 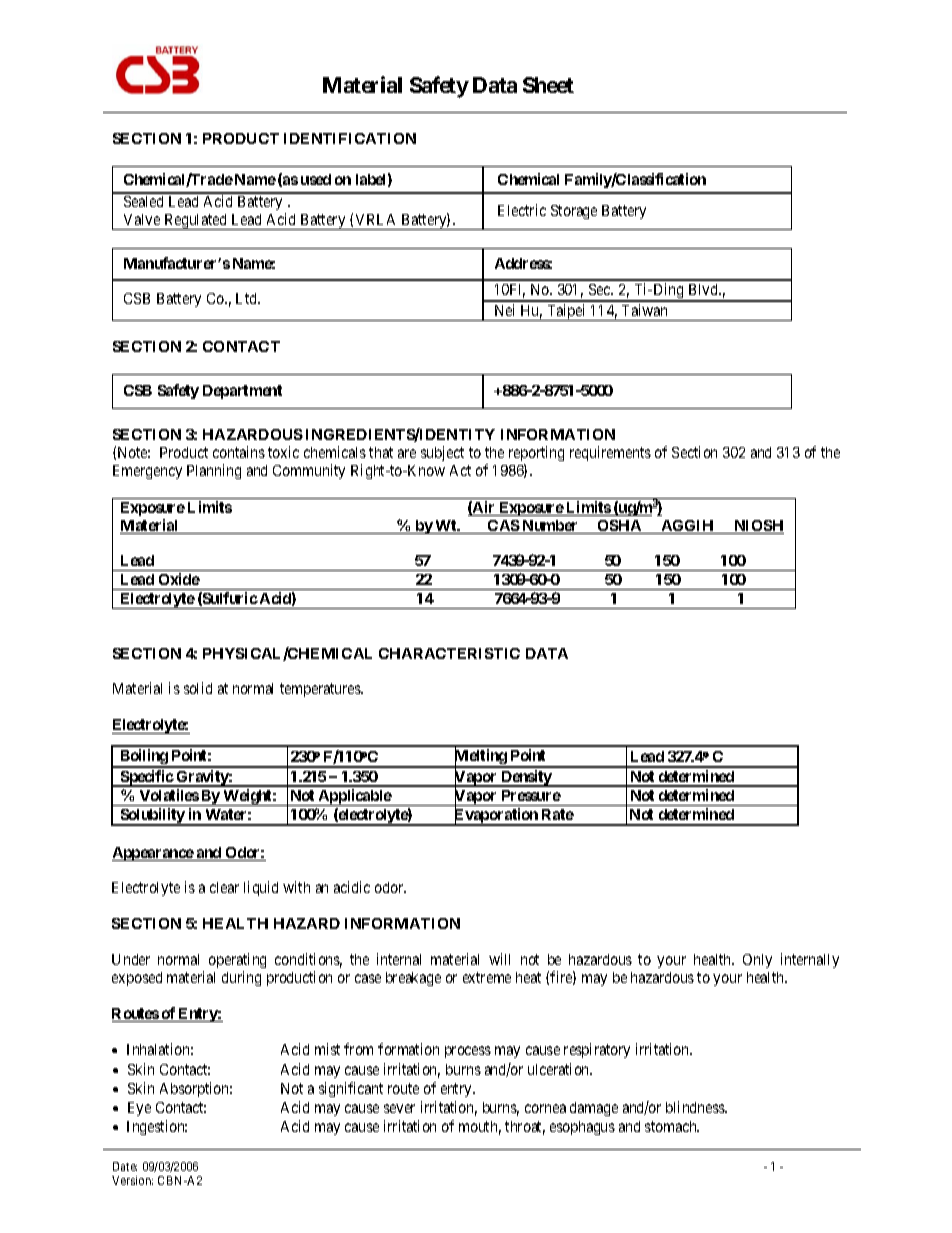 I want to click on OSHA, so click(x=620, y=527).
